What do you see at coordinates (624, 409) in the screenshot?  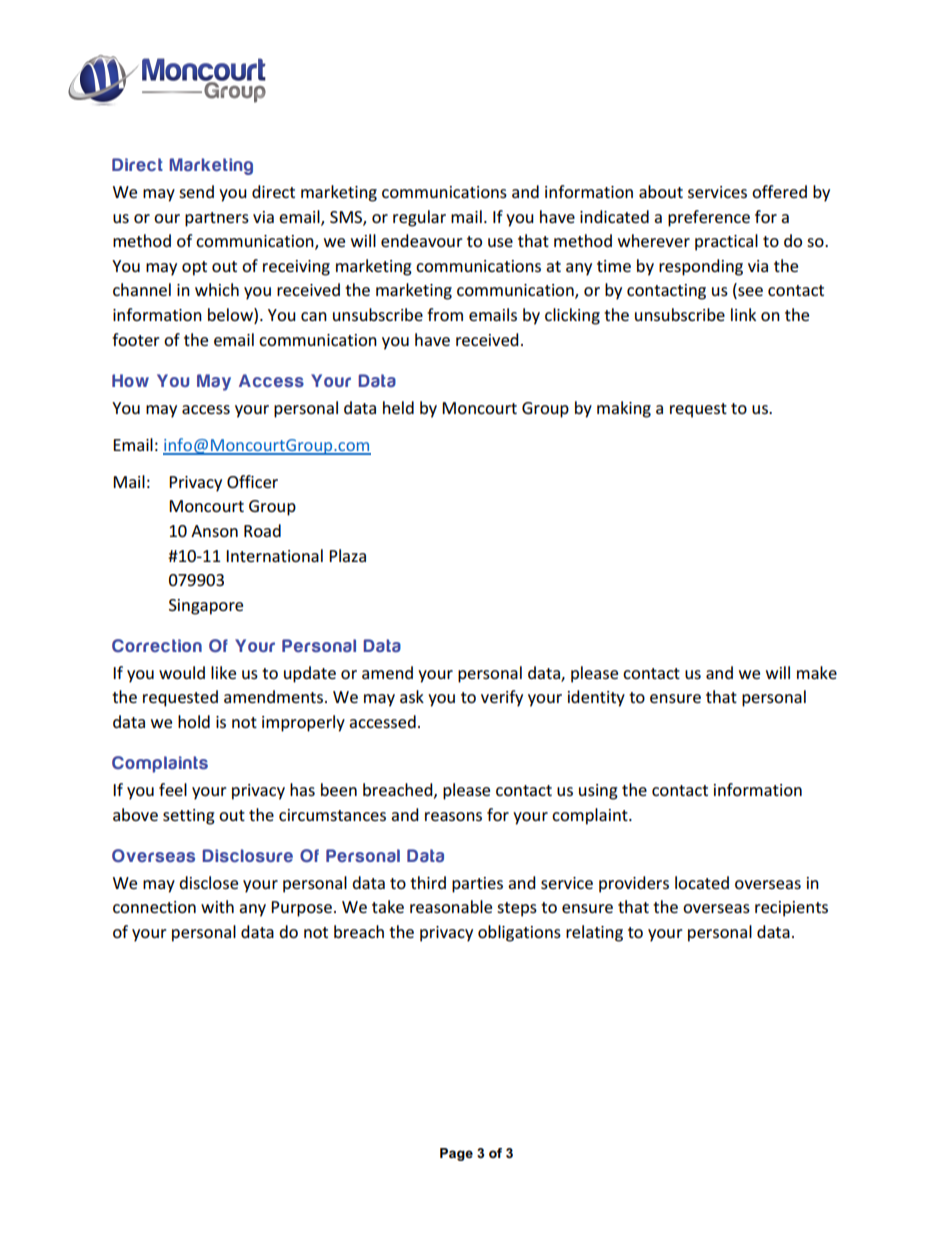 I see `making` at bounding box center [624, 409].
